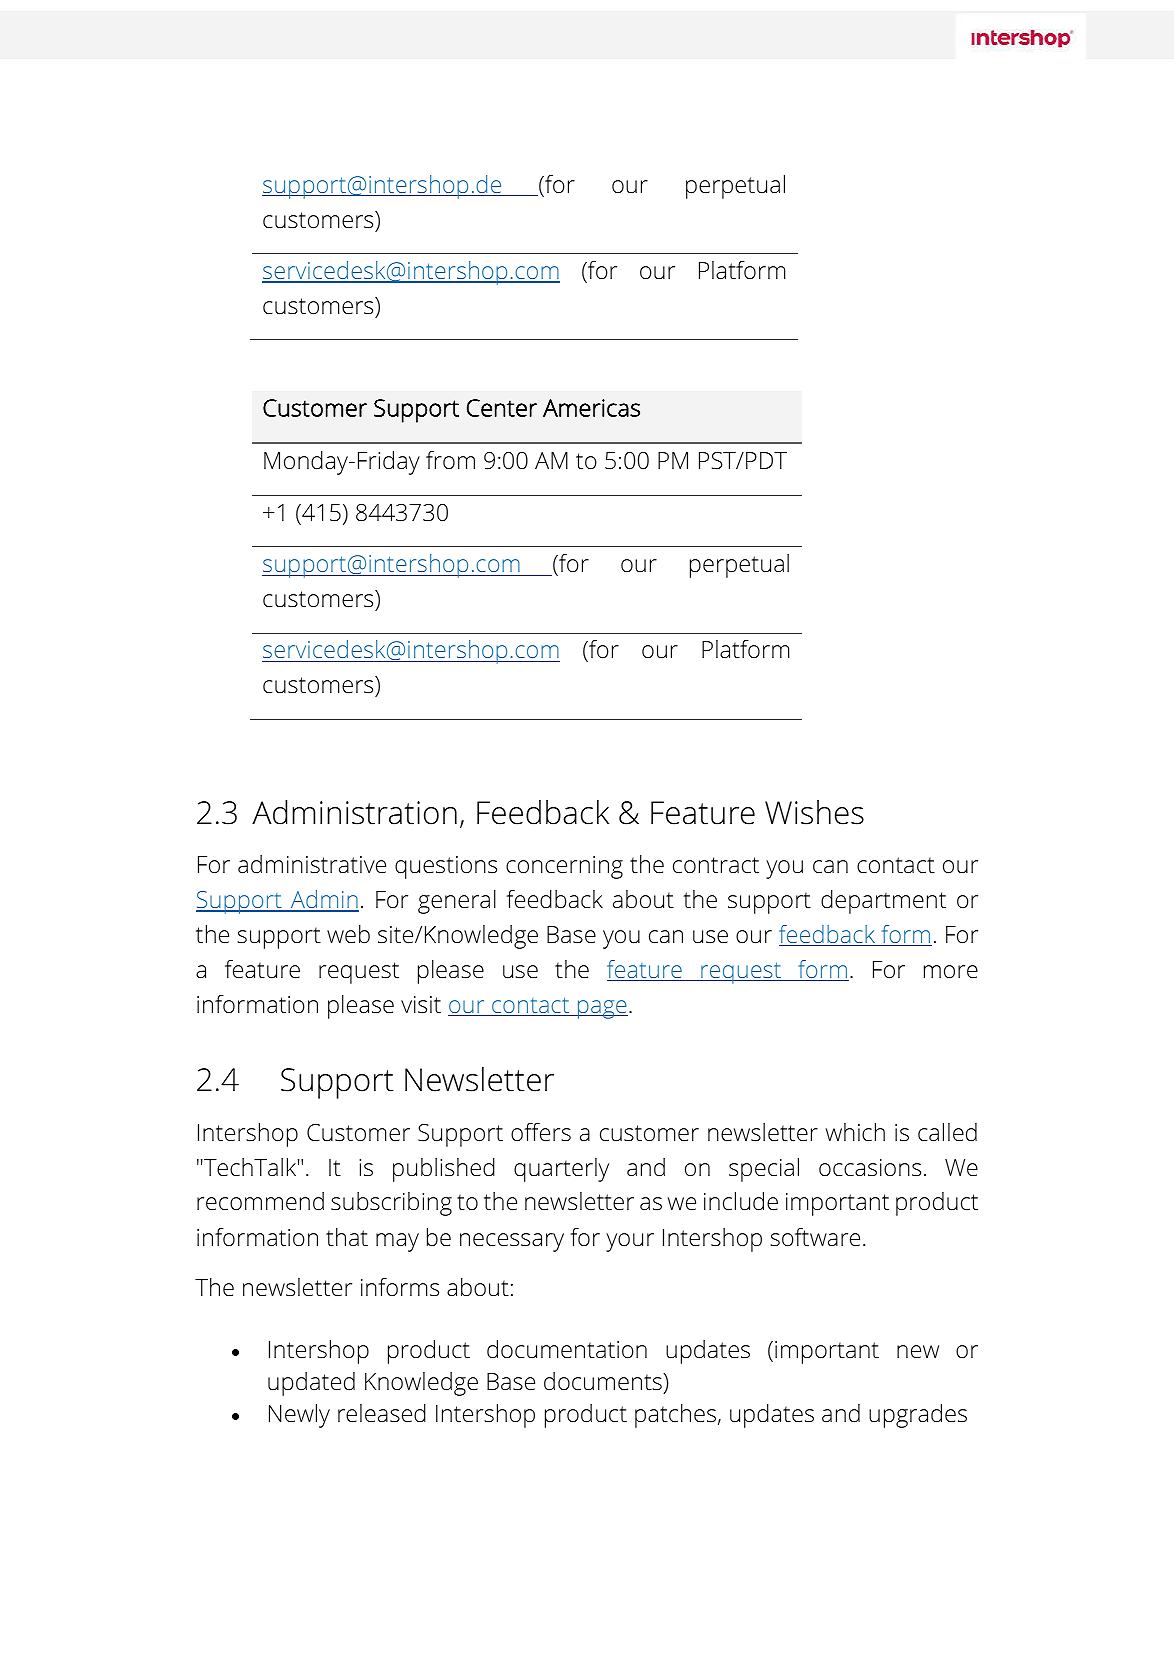  Describe the element at coordinates (311, 1384) in the image. I see `updated` at that location.
